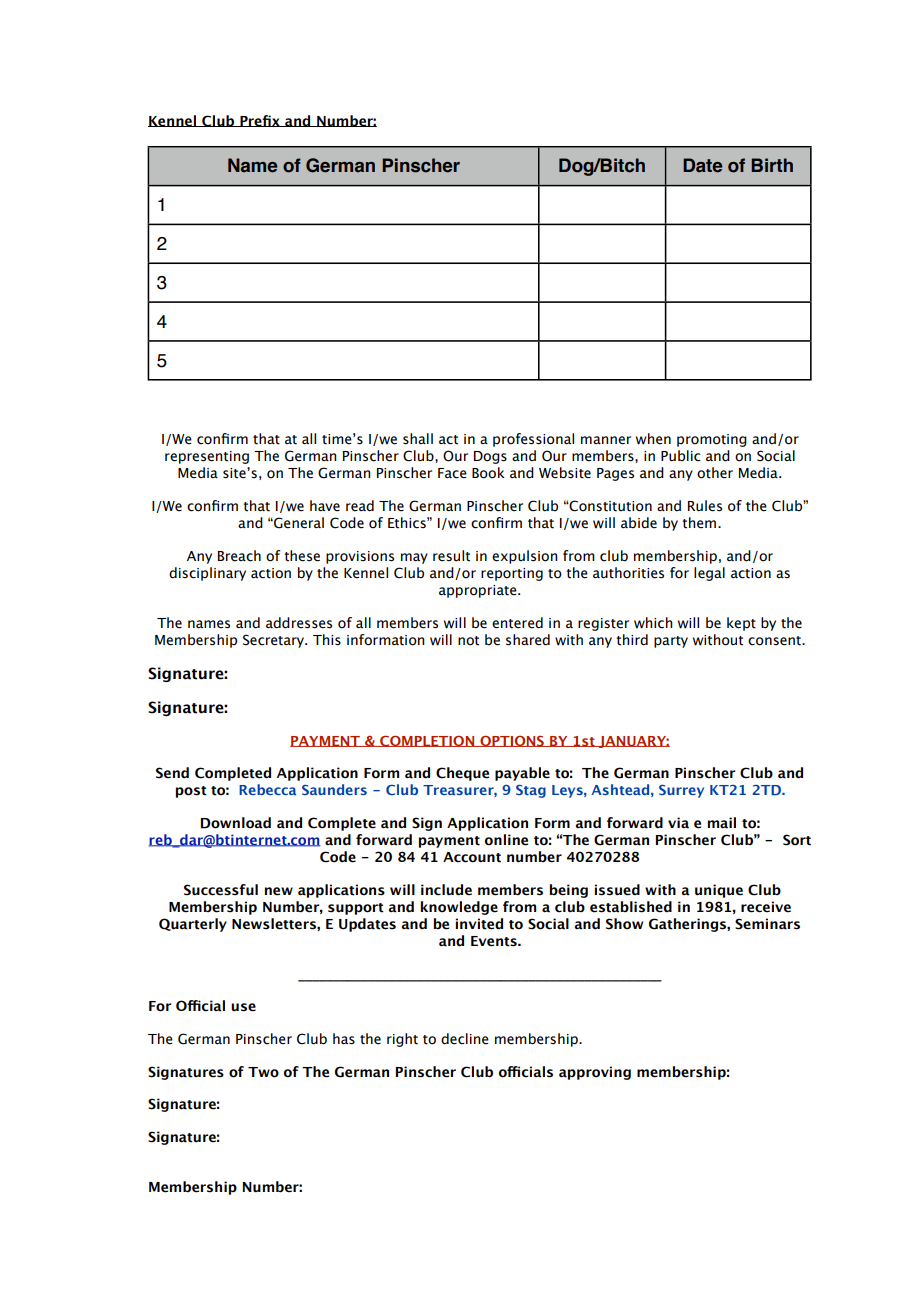  I want to click on representing, so click(207, 457).
